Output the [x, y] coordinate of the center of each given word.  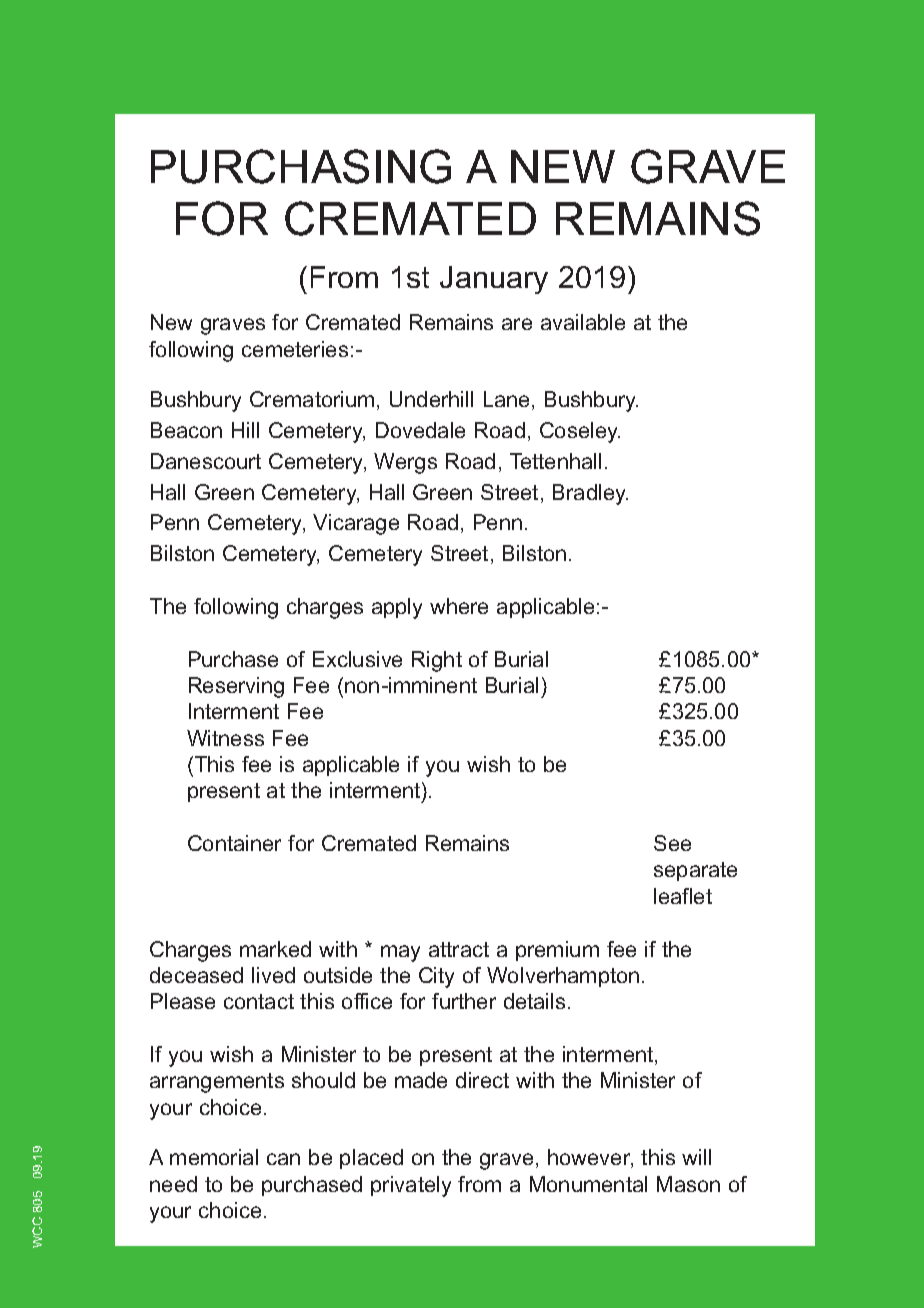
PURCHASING [301, 166]
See [672, 843]
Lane [508, 400]
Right [437, 661]
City [436, 977]
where [459, 606]
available [583, 322]
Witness [225, 738]
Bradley [590, 494]
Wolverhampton [563, 977]
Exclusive [357, 659]
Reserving [236, 687]
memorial [214, 1157]
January [494, 280]
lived [273, 975]
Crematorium [312, 399]
